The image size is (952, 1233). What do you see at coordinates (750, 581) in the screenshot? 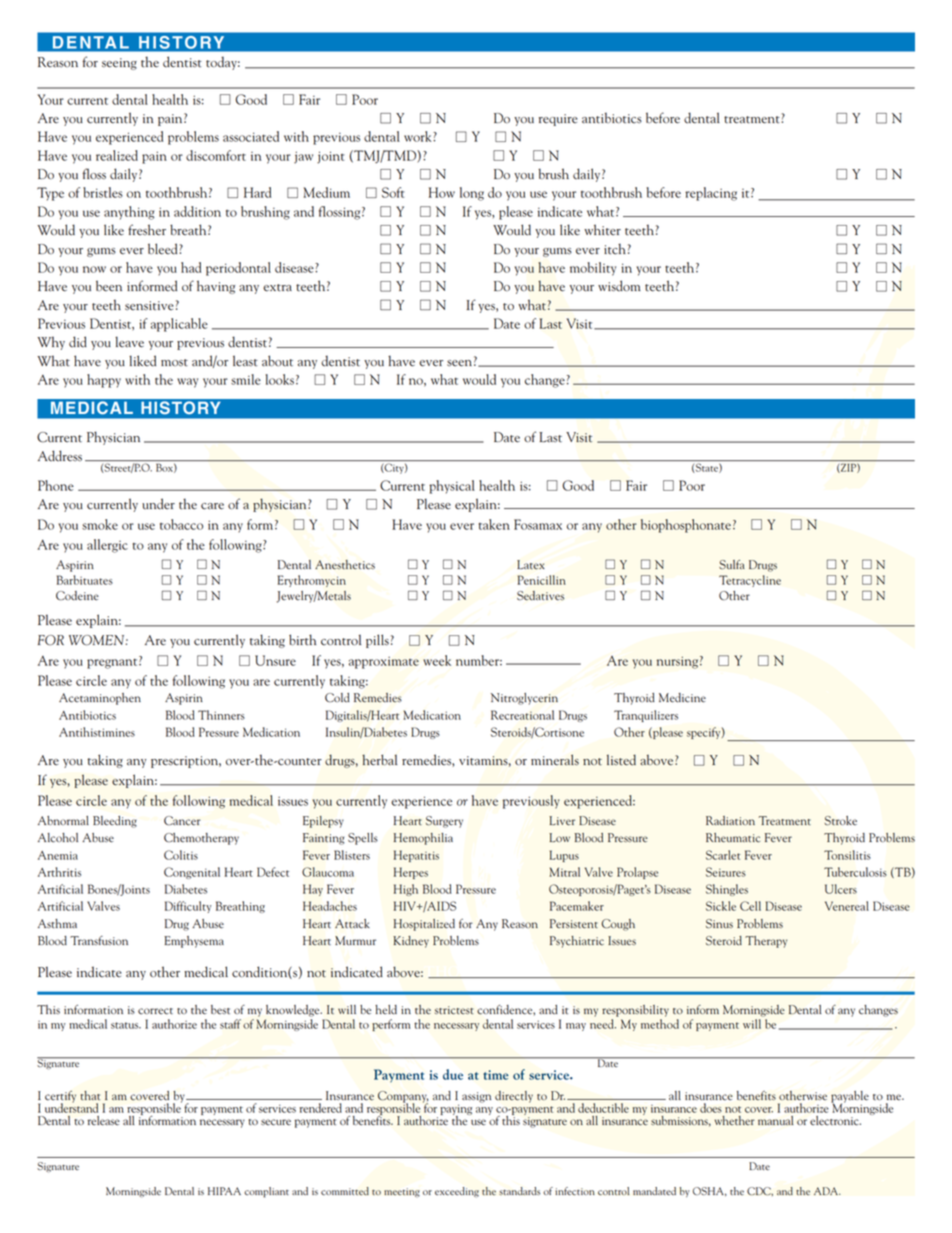
I see `Tetracycline` at bounding box center [750, 581].
